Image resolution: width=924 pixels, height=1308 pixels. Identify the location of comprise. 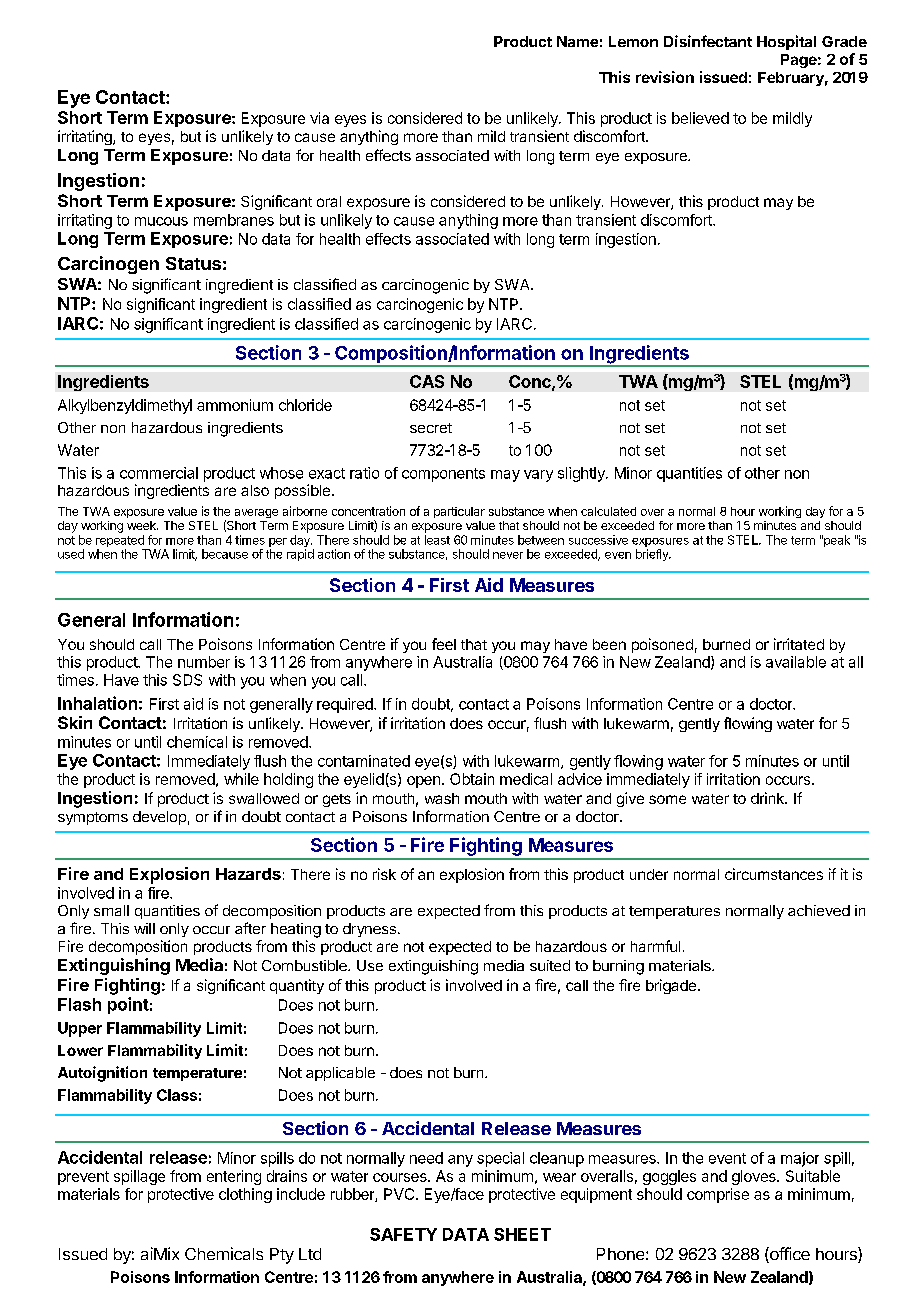
(718, 1195).
